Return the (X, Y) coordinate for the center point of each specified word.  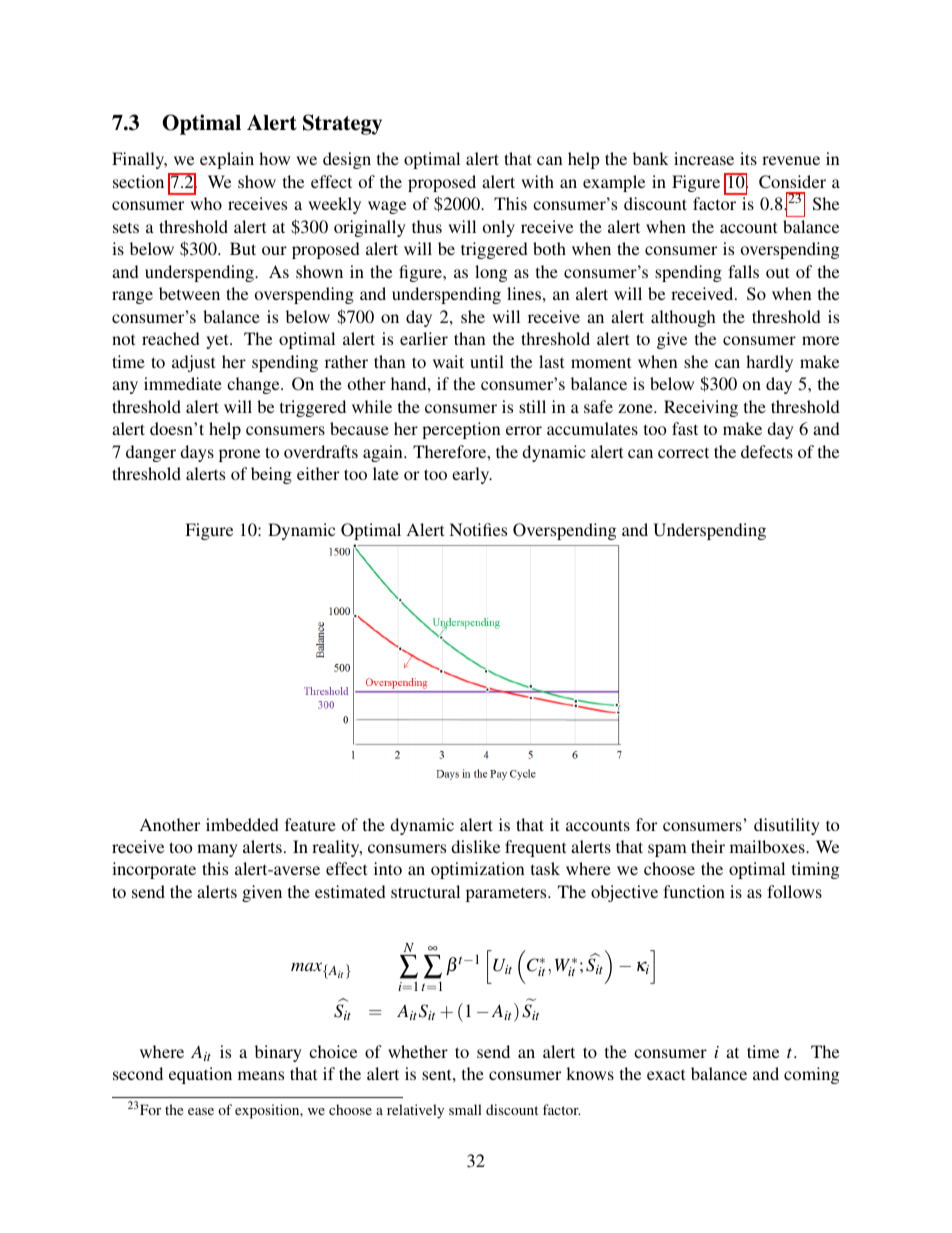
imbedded (242, 824)
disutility (787, 826)
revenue (791, 160)
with (537, 181)
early (472, 475)
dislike (475, 846)
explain (227, 160)
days (197, 453)
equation (200, 1075)
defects (767, 451)
